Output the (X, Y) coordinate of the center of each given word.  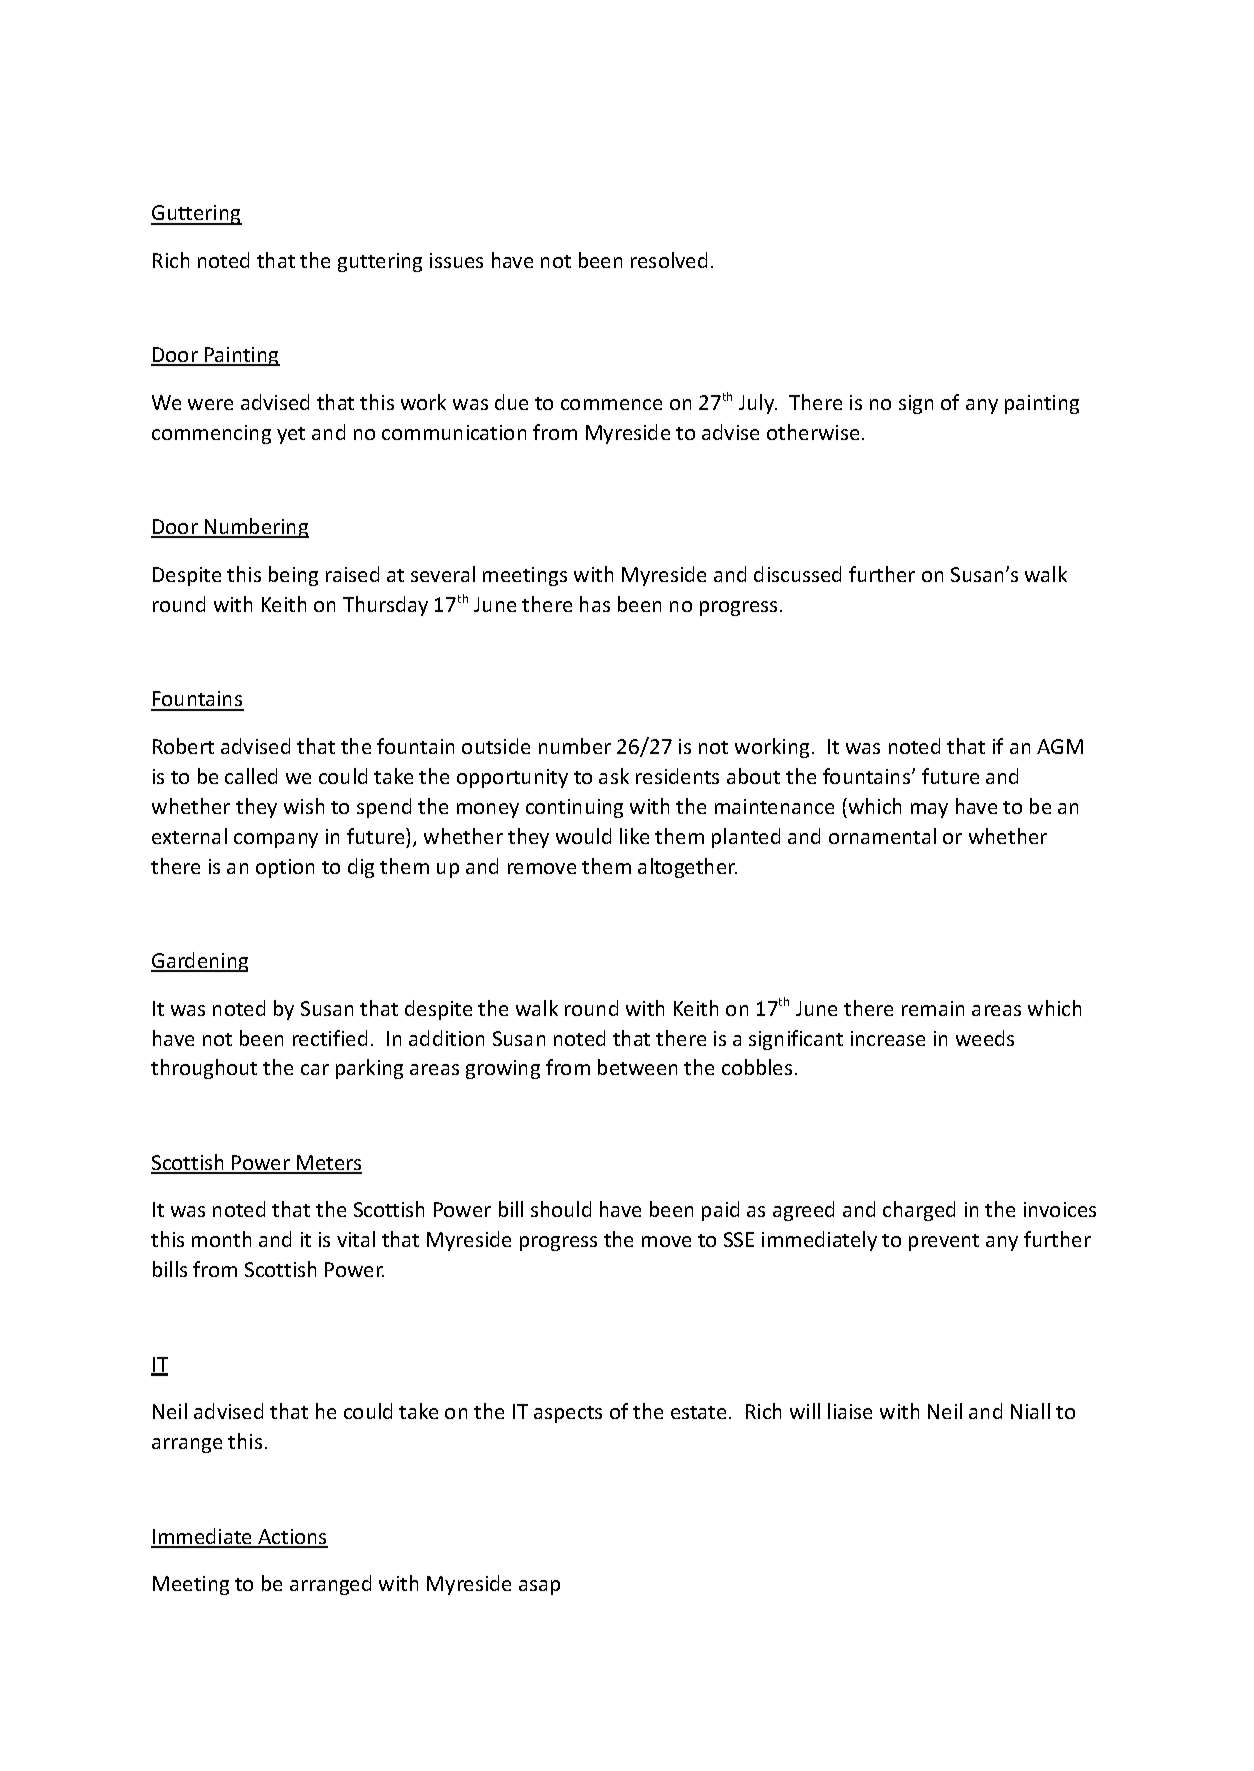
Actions (292, 1538)
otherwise (813, 432)
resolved (669, 260)
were (210, 404)
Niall (1030, 1411)
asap (539, 1587)
